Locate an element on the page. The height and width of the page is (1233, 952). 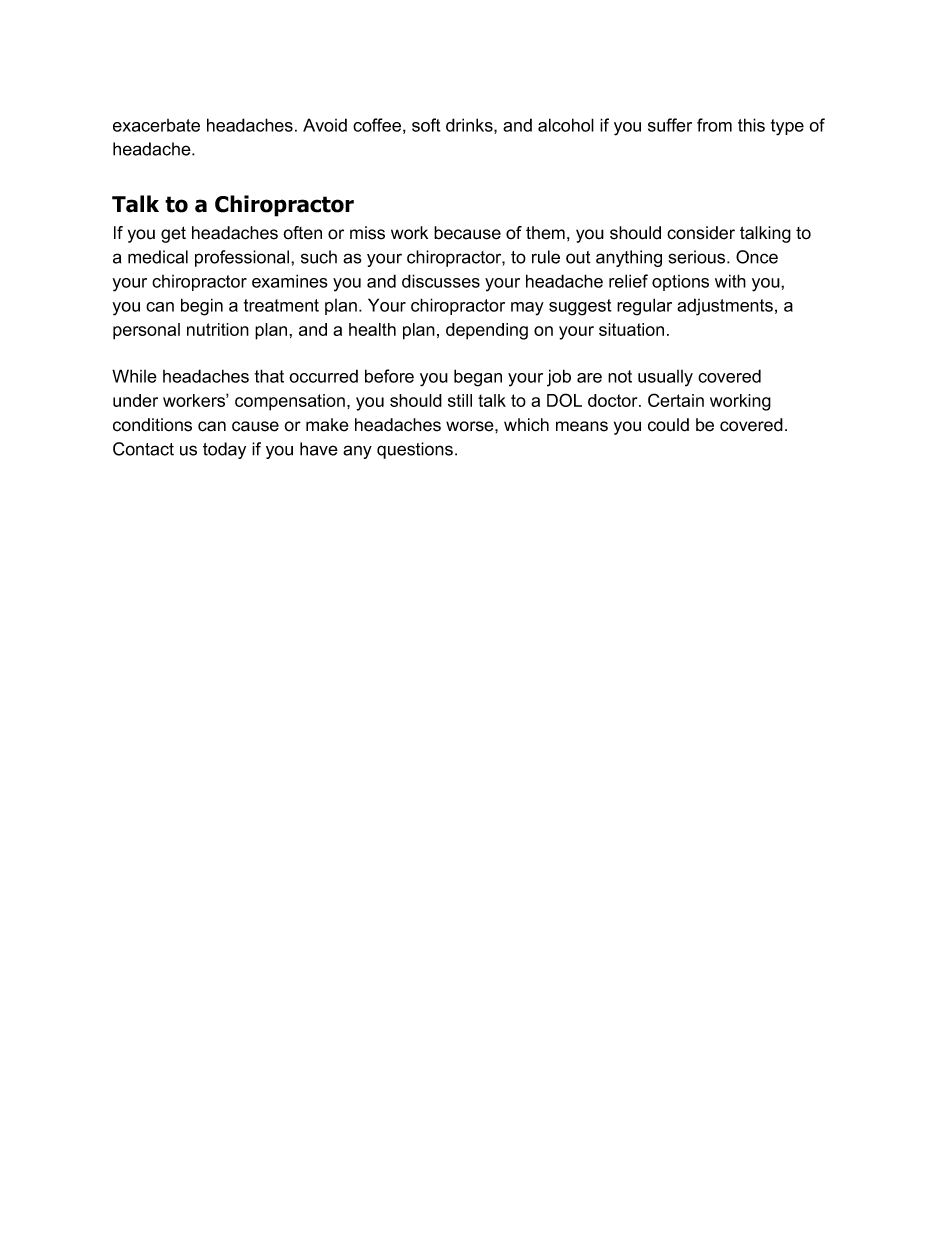
from is located at coordinates (714, 125).
